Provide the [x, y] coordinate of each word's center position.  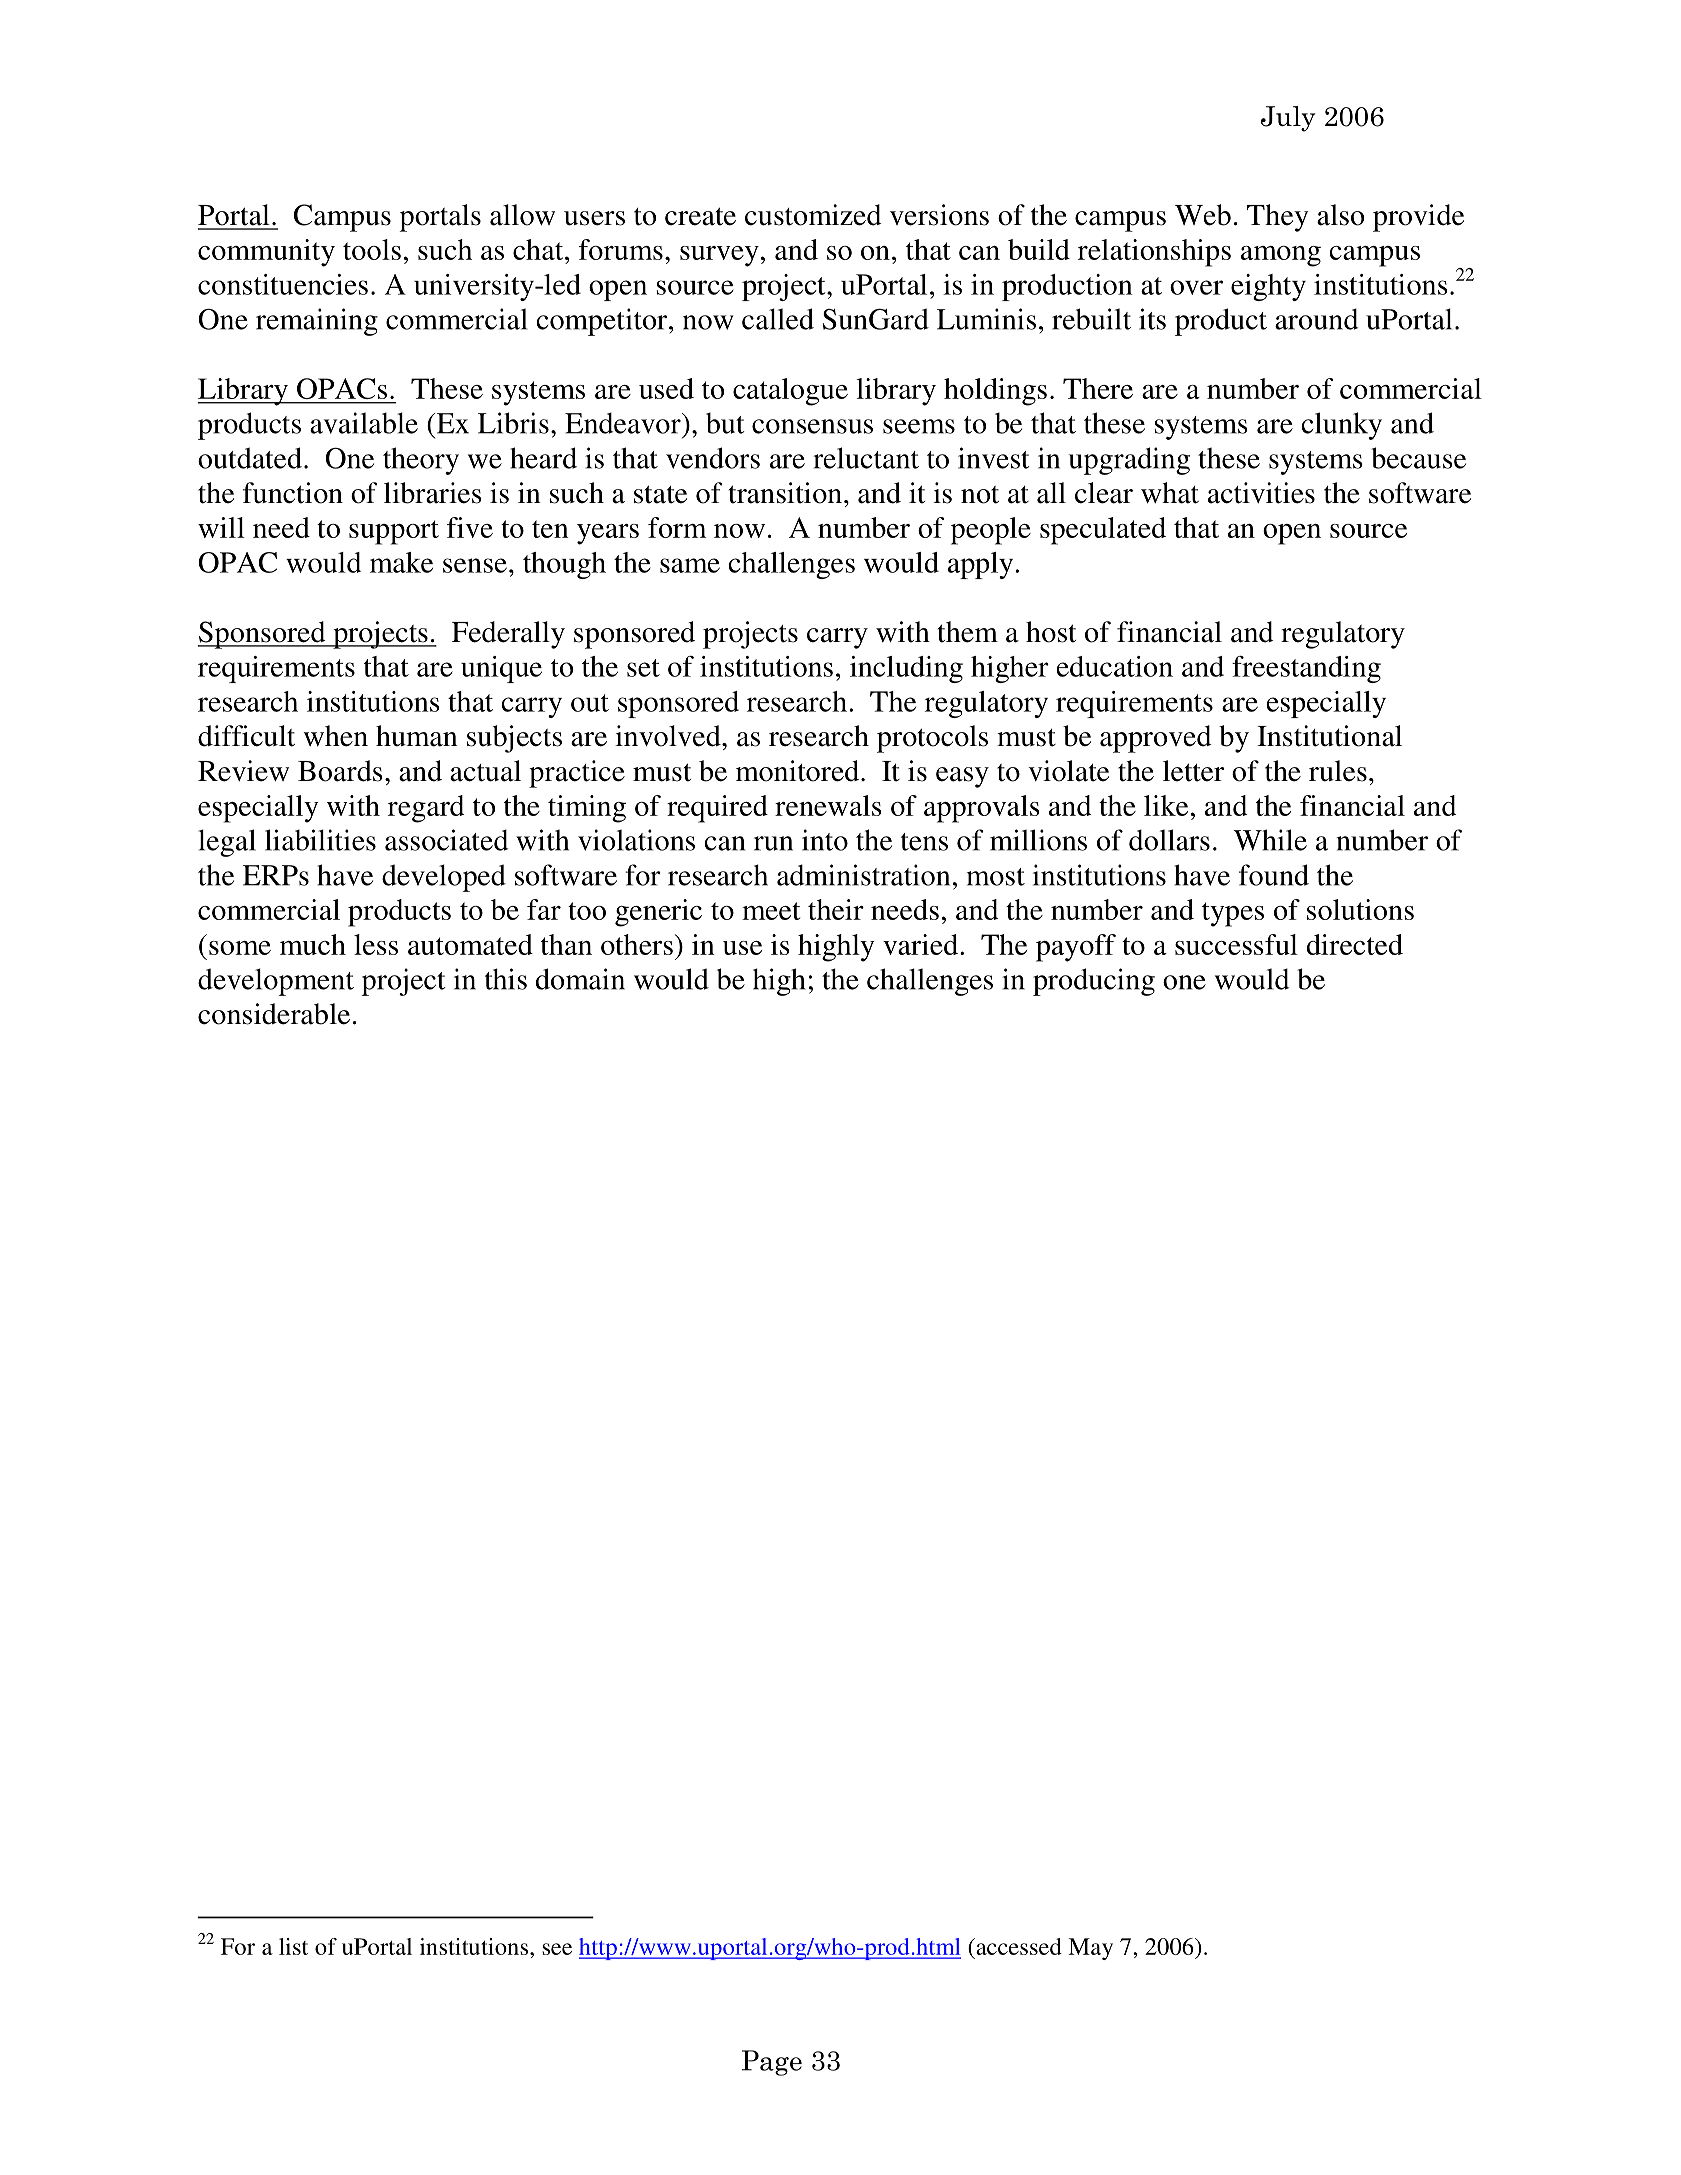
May [1090, 1949]
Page [772, 2063]
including [906, 669]
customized [813, 215]
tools [372, 249]
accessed [1018, 1946]
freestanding [1306, 669]
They [1278, 218]
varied [922, 944]
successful [1236, 944]
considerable [274, 1014]
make [401, 562]
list [293, 1946]
